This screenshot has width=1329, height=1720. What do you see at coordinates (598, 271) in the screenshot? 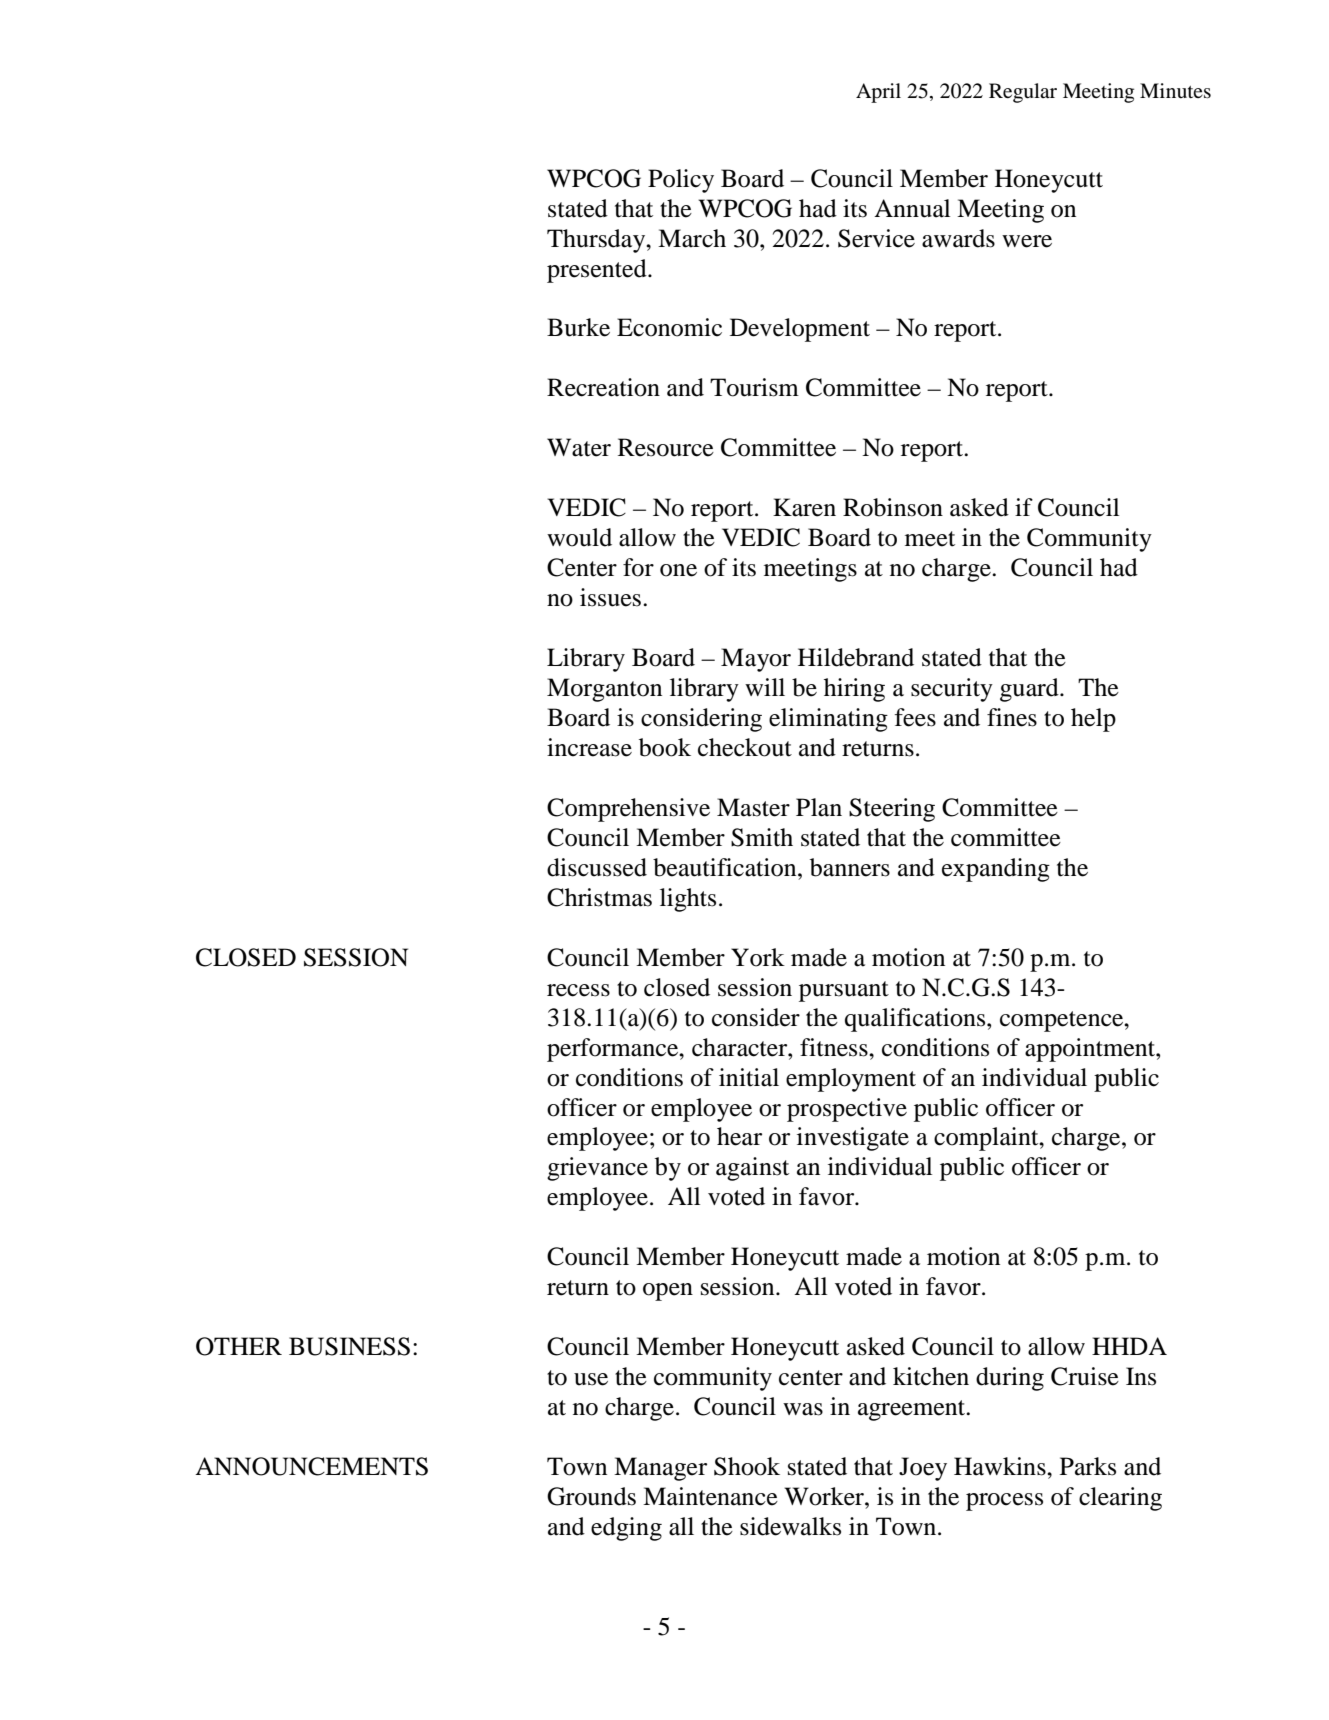
I see `presented` at bounding box center [598, 271].
